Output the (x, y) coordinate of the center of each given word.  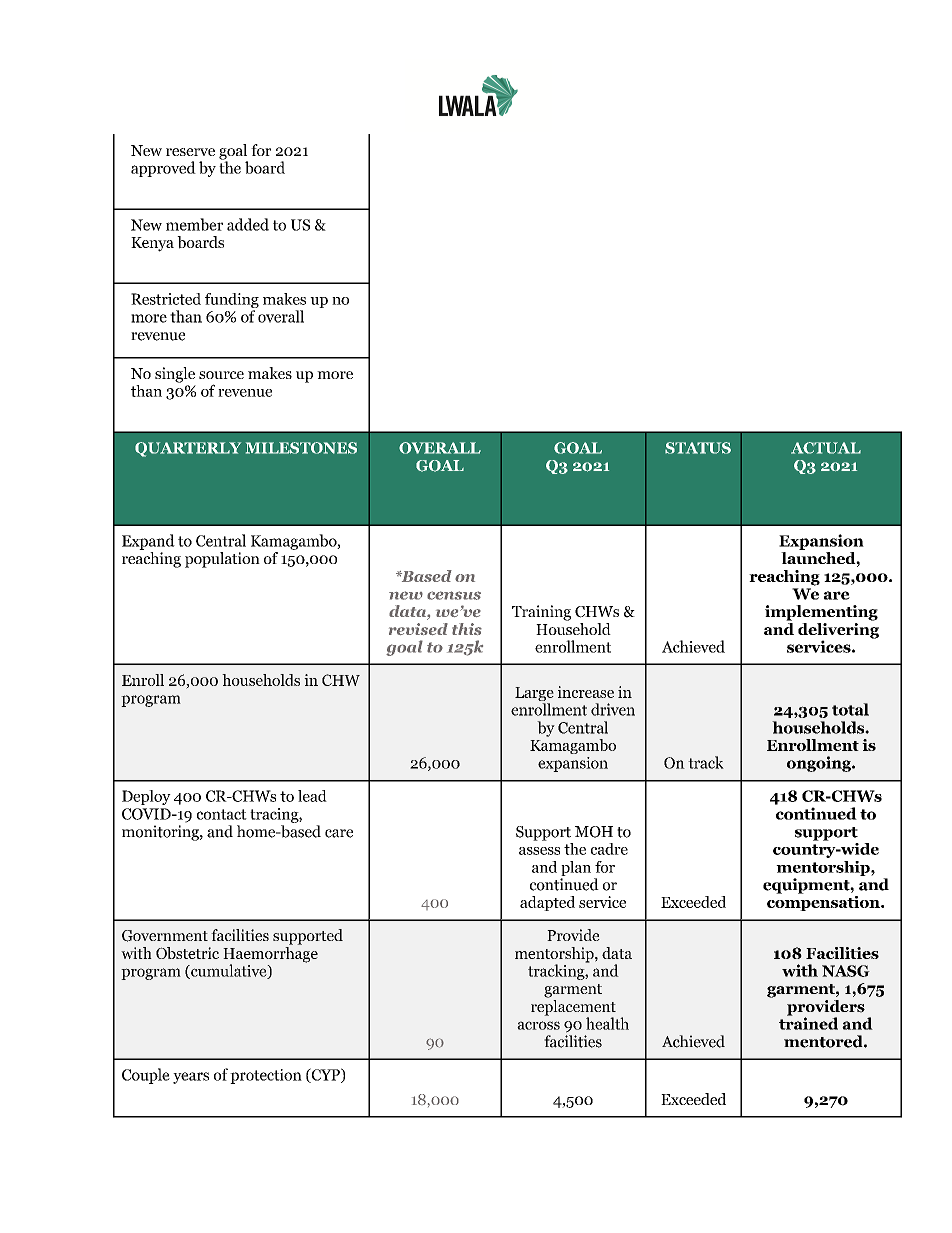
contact (222, 814)
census (454, 595)
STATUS (698, 448)
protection (266, 1076)
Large (534, 695)
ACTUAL (826, 448)
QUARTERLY (188, 449)
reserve (190, 152)
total (850, 709)
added (248, 224)
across (538, 1025)
